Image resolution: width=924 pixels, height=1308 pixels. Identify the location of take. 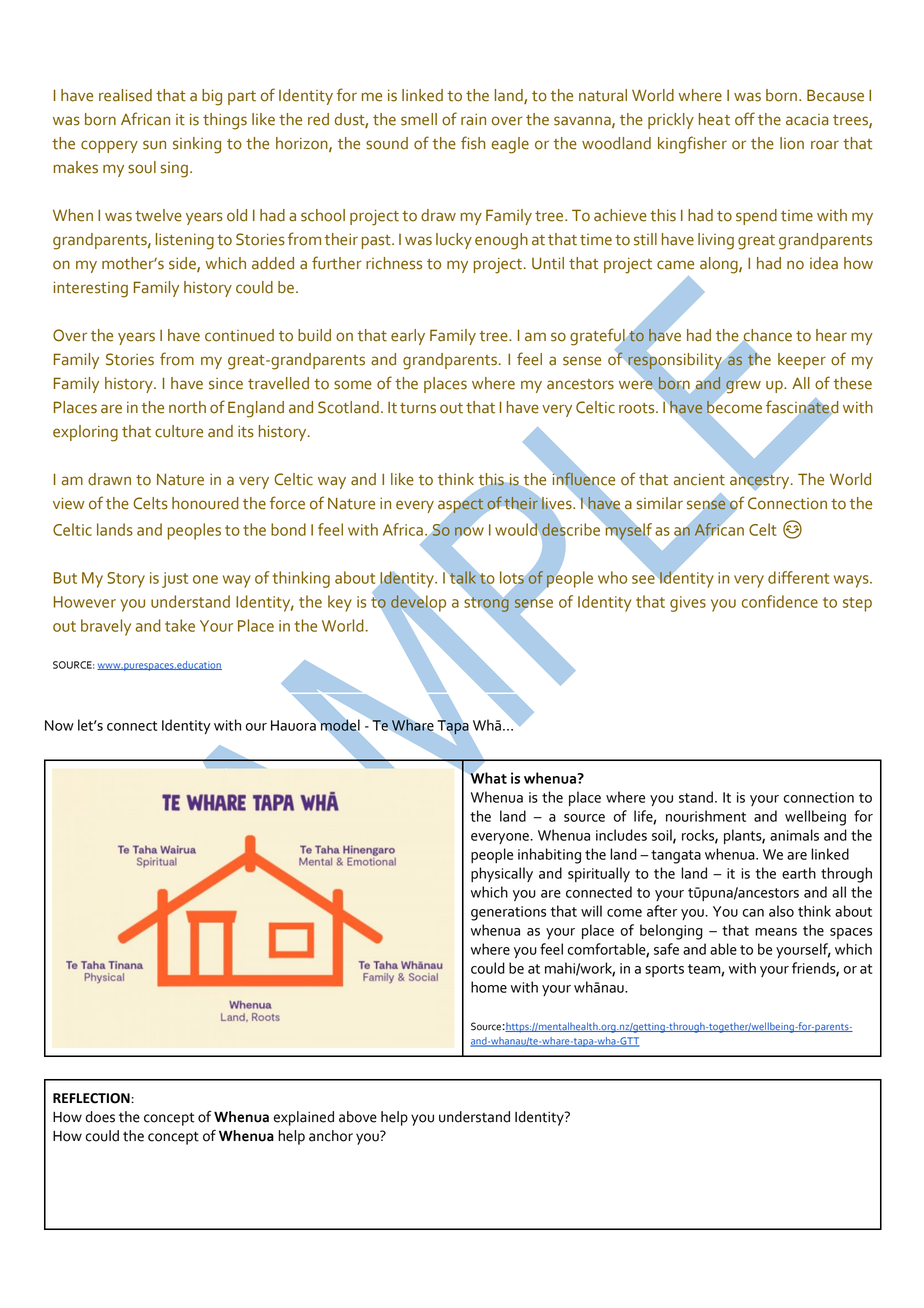
(180, 625).
